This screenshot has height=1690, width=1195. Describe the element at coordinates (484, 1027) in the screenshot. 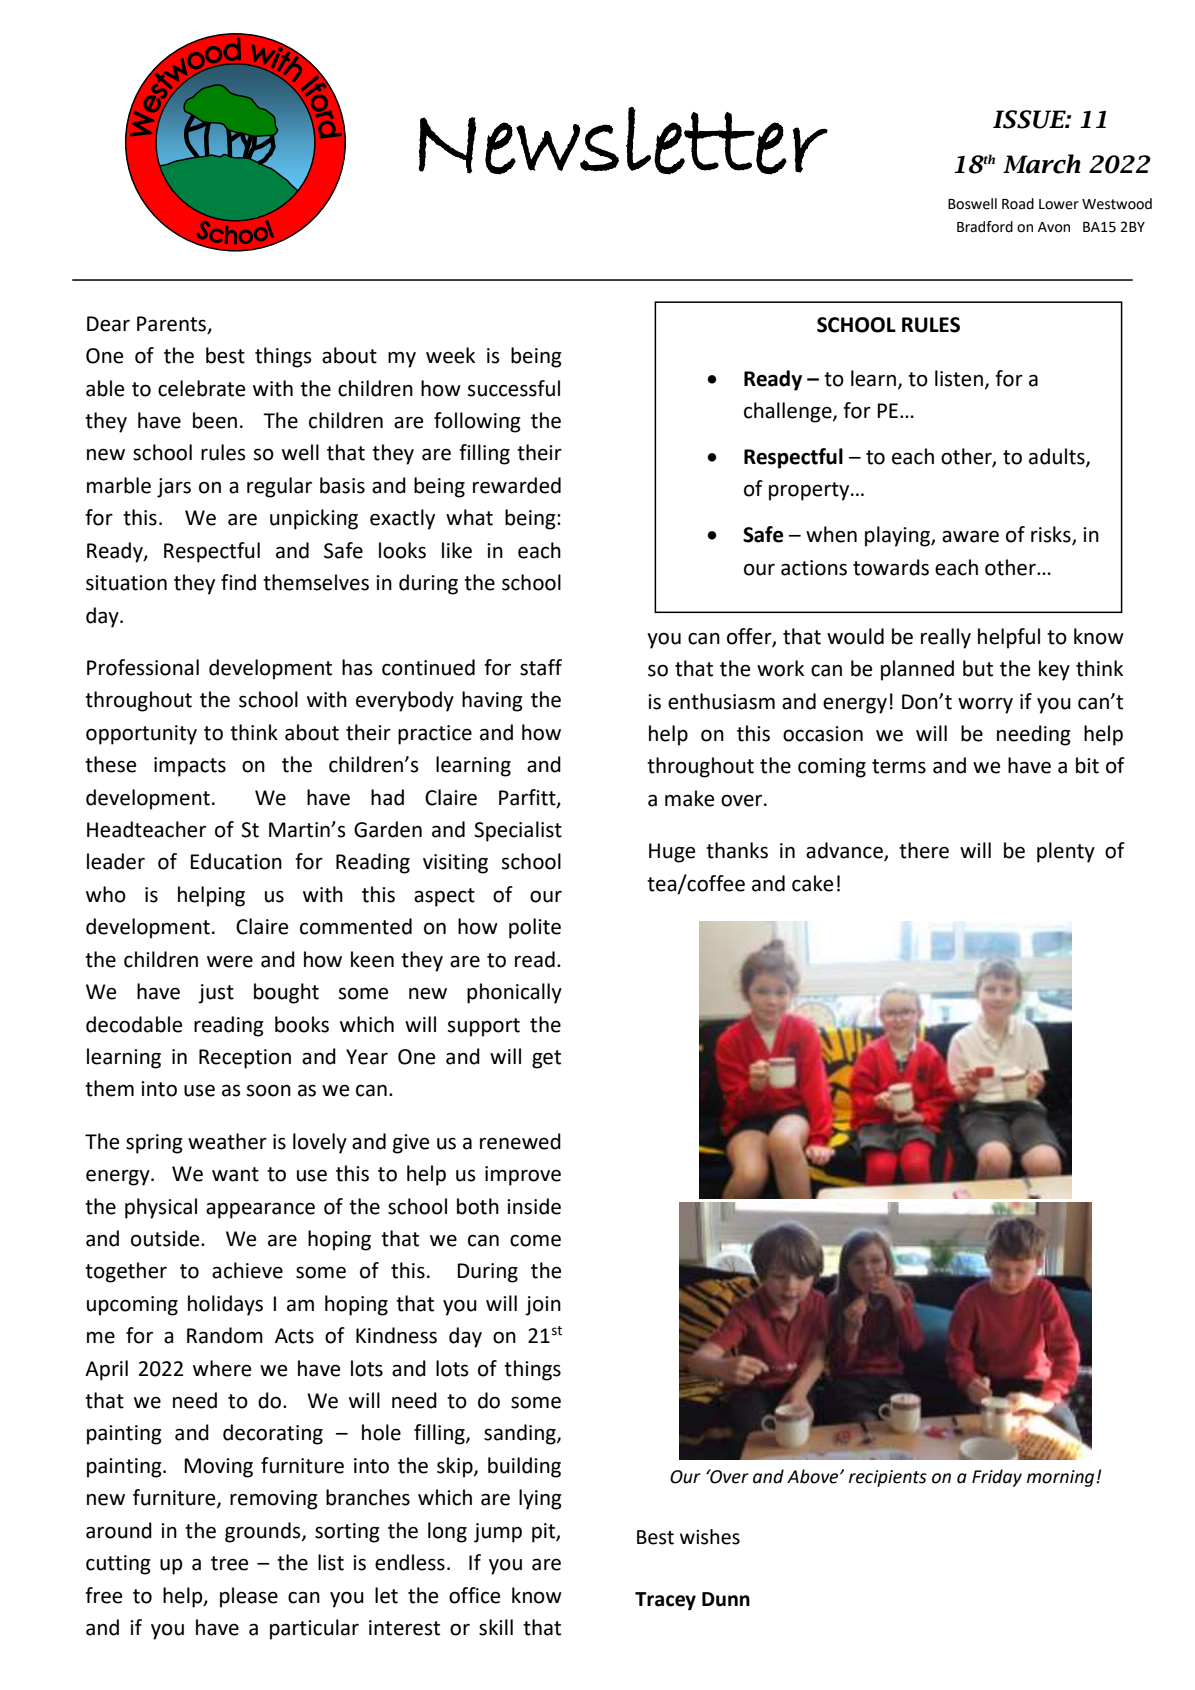

I see `support` at that location.
